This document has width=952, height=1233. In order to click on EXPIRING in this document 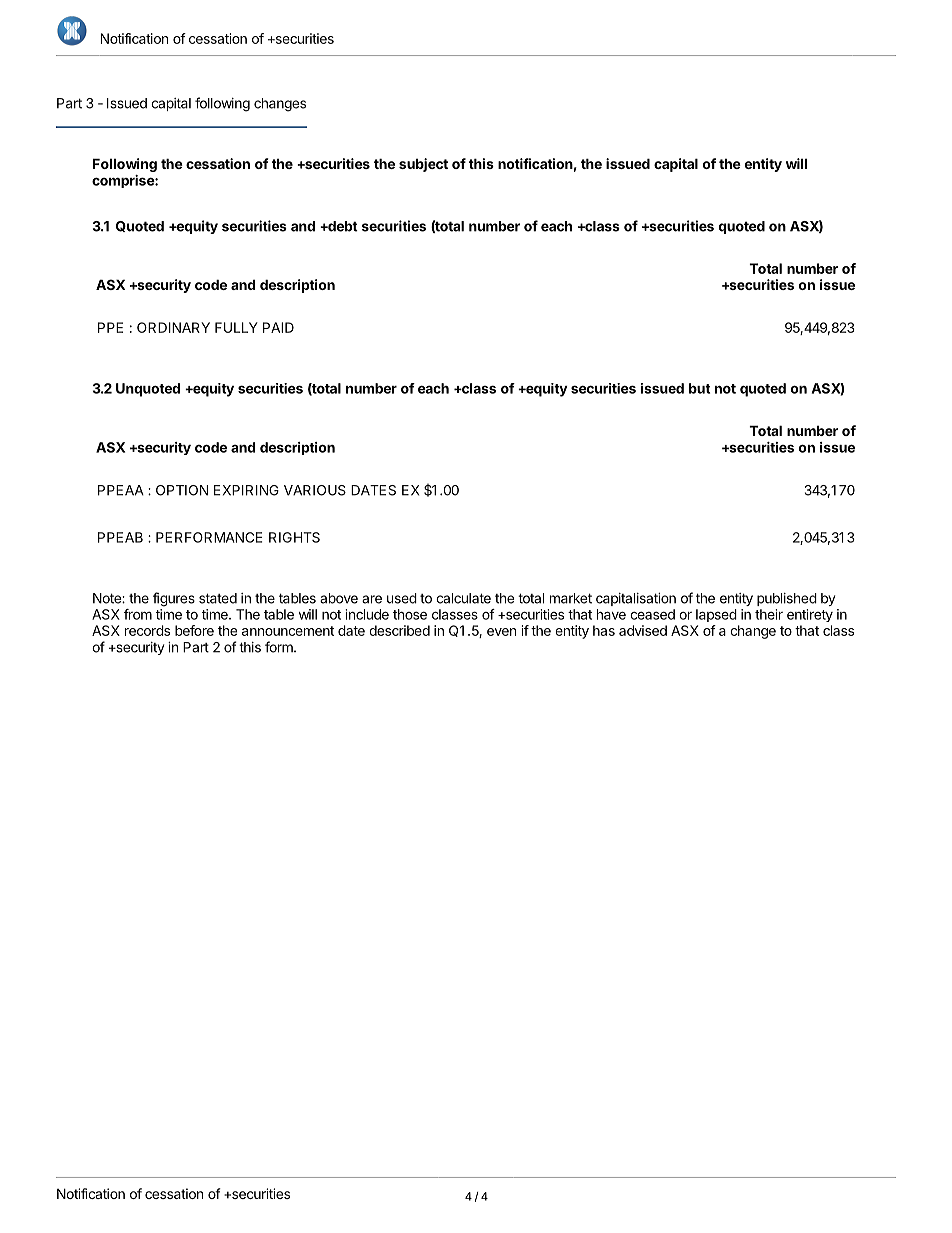, I will do `click(246, 490)`.
